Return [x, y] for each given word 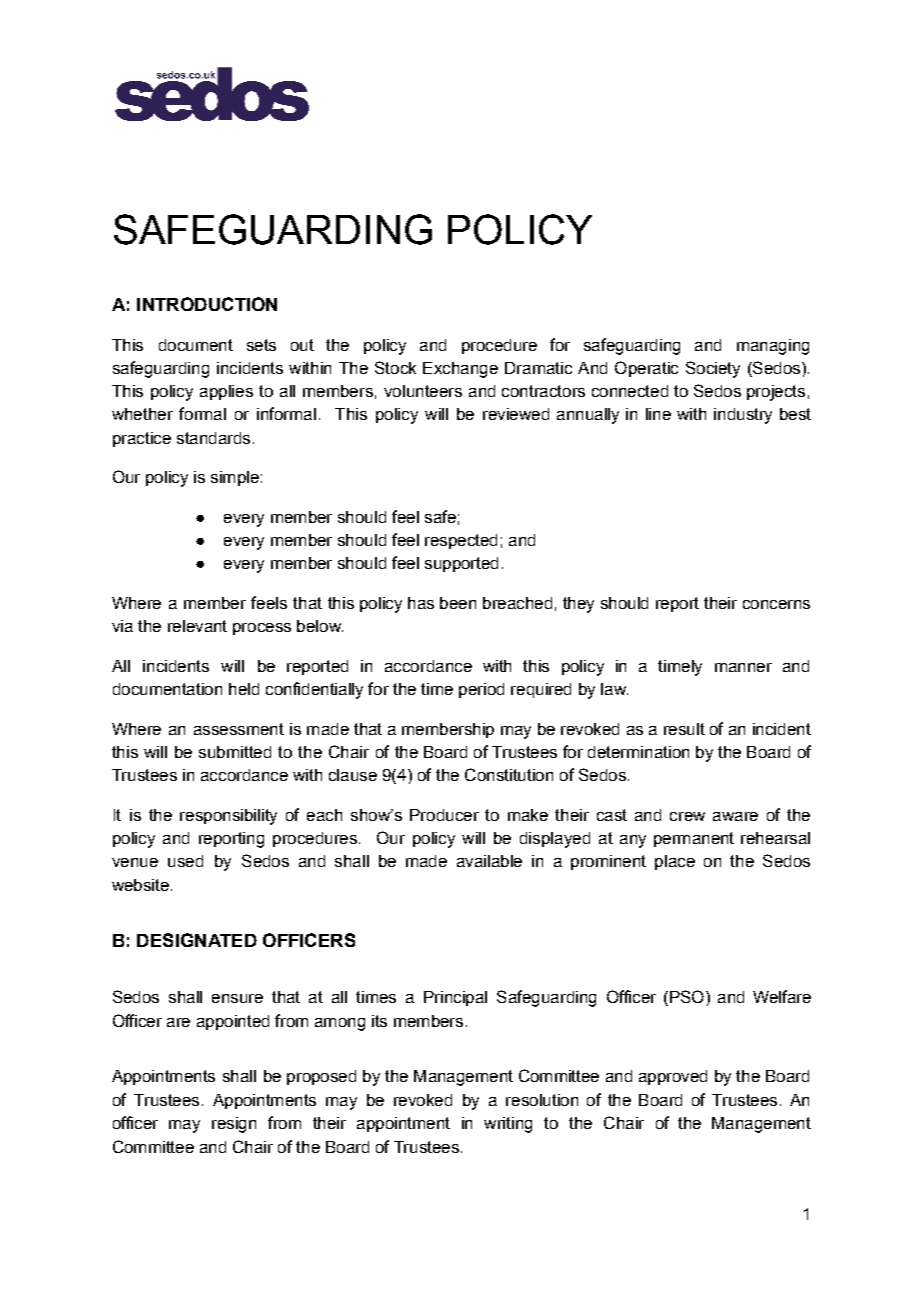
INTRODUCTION [207, 304]
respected [461, 541]
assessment [239, 729]
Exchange [460, 370]
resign [234, 1125]
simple [235, 478]
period [481, 690]
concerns [776, 604]
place [675, 862]
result [684, 729]
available [489, 861]
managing [773, 347]
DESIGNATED [197, 940]
